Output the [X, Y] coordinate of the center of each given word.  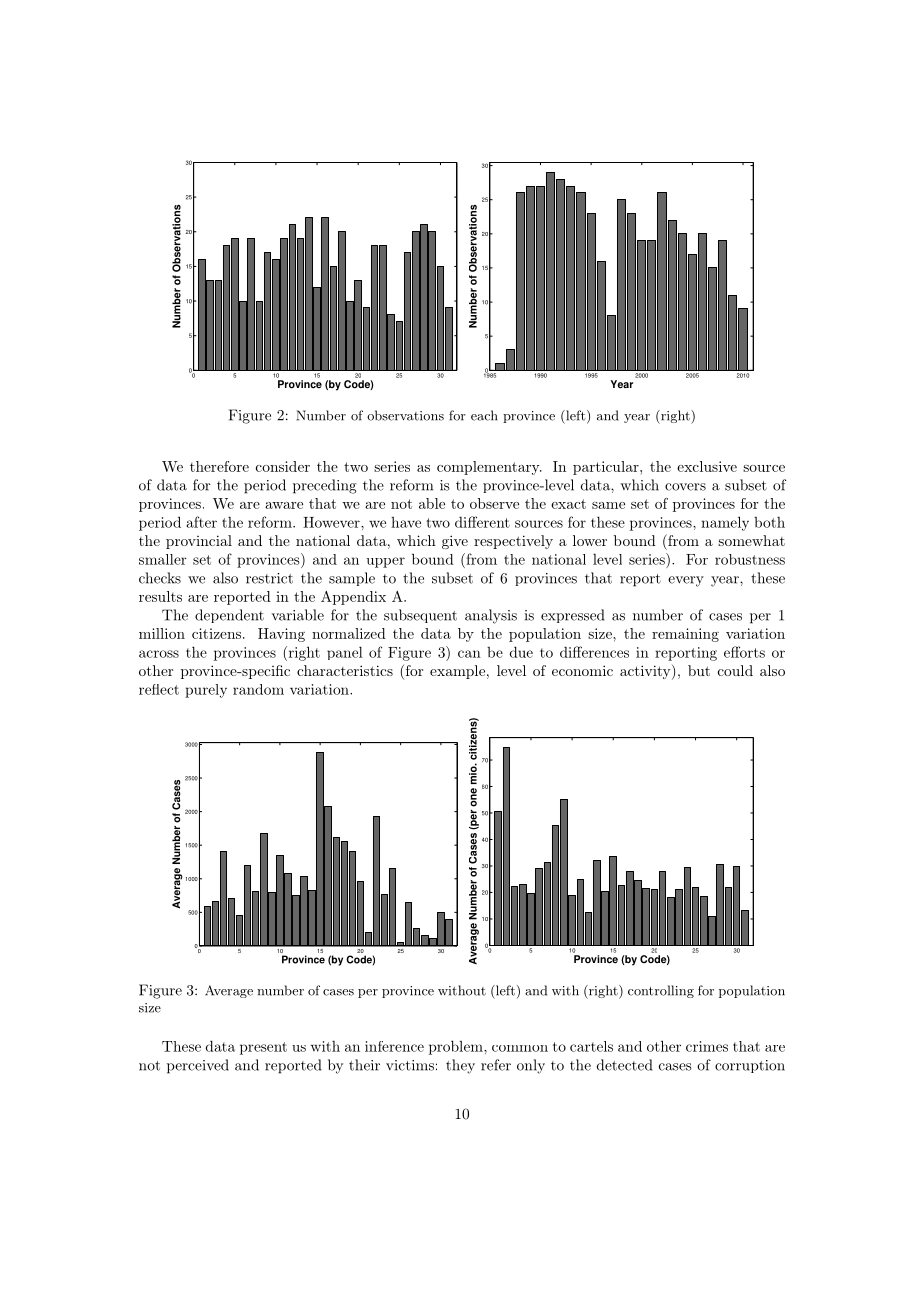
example [457, 672]
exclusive [707, 466]
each [484, 415]
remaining [685, 635]
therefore [219, 466]
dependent [229, 616]
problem [457, 1047]
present [263, 1048]
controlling [661, 991]
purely [206, 691]
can [469, 654]
